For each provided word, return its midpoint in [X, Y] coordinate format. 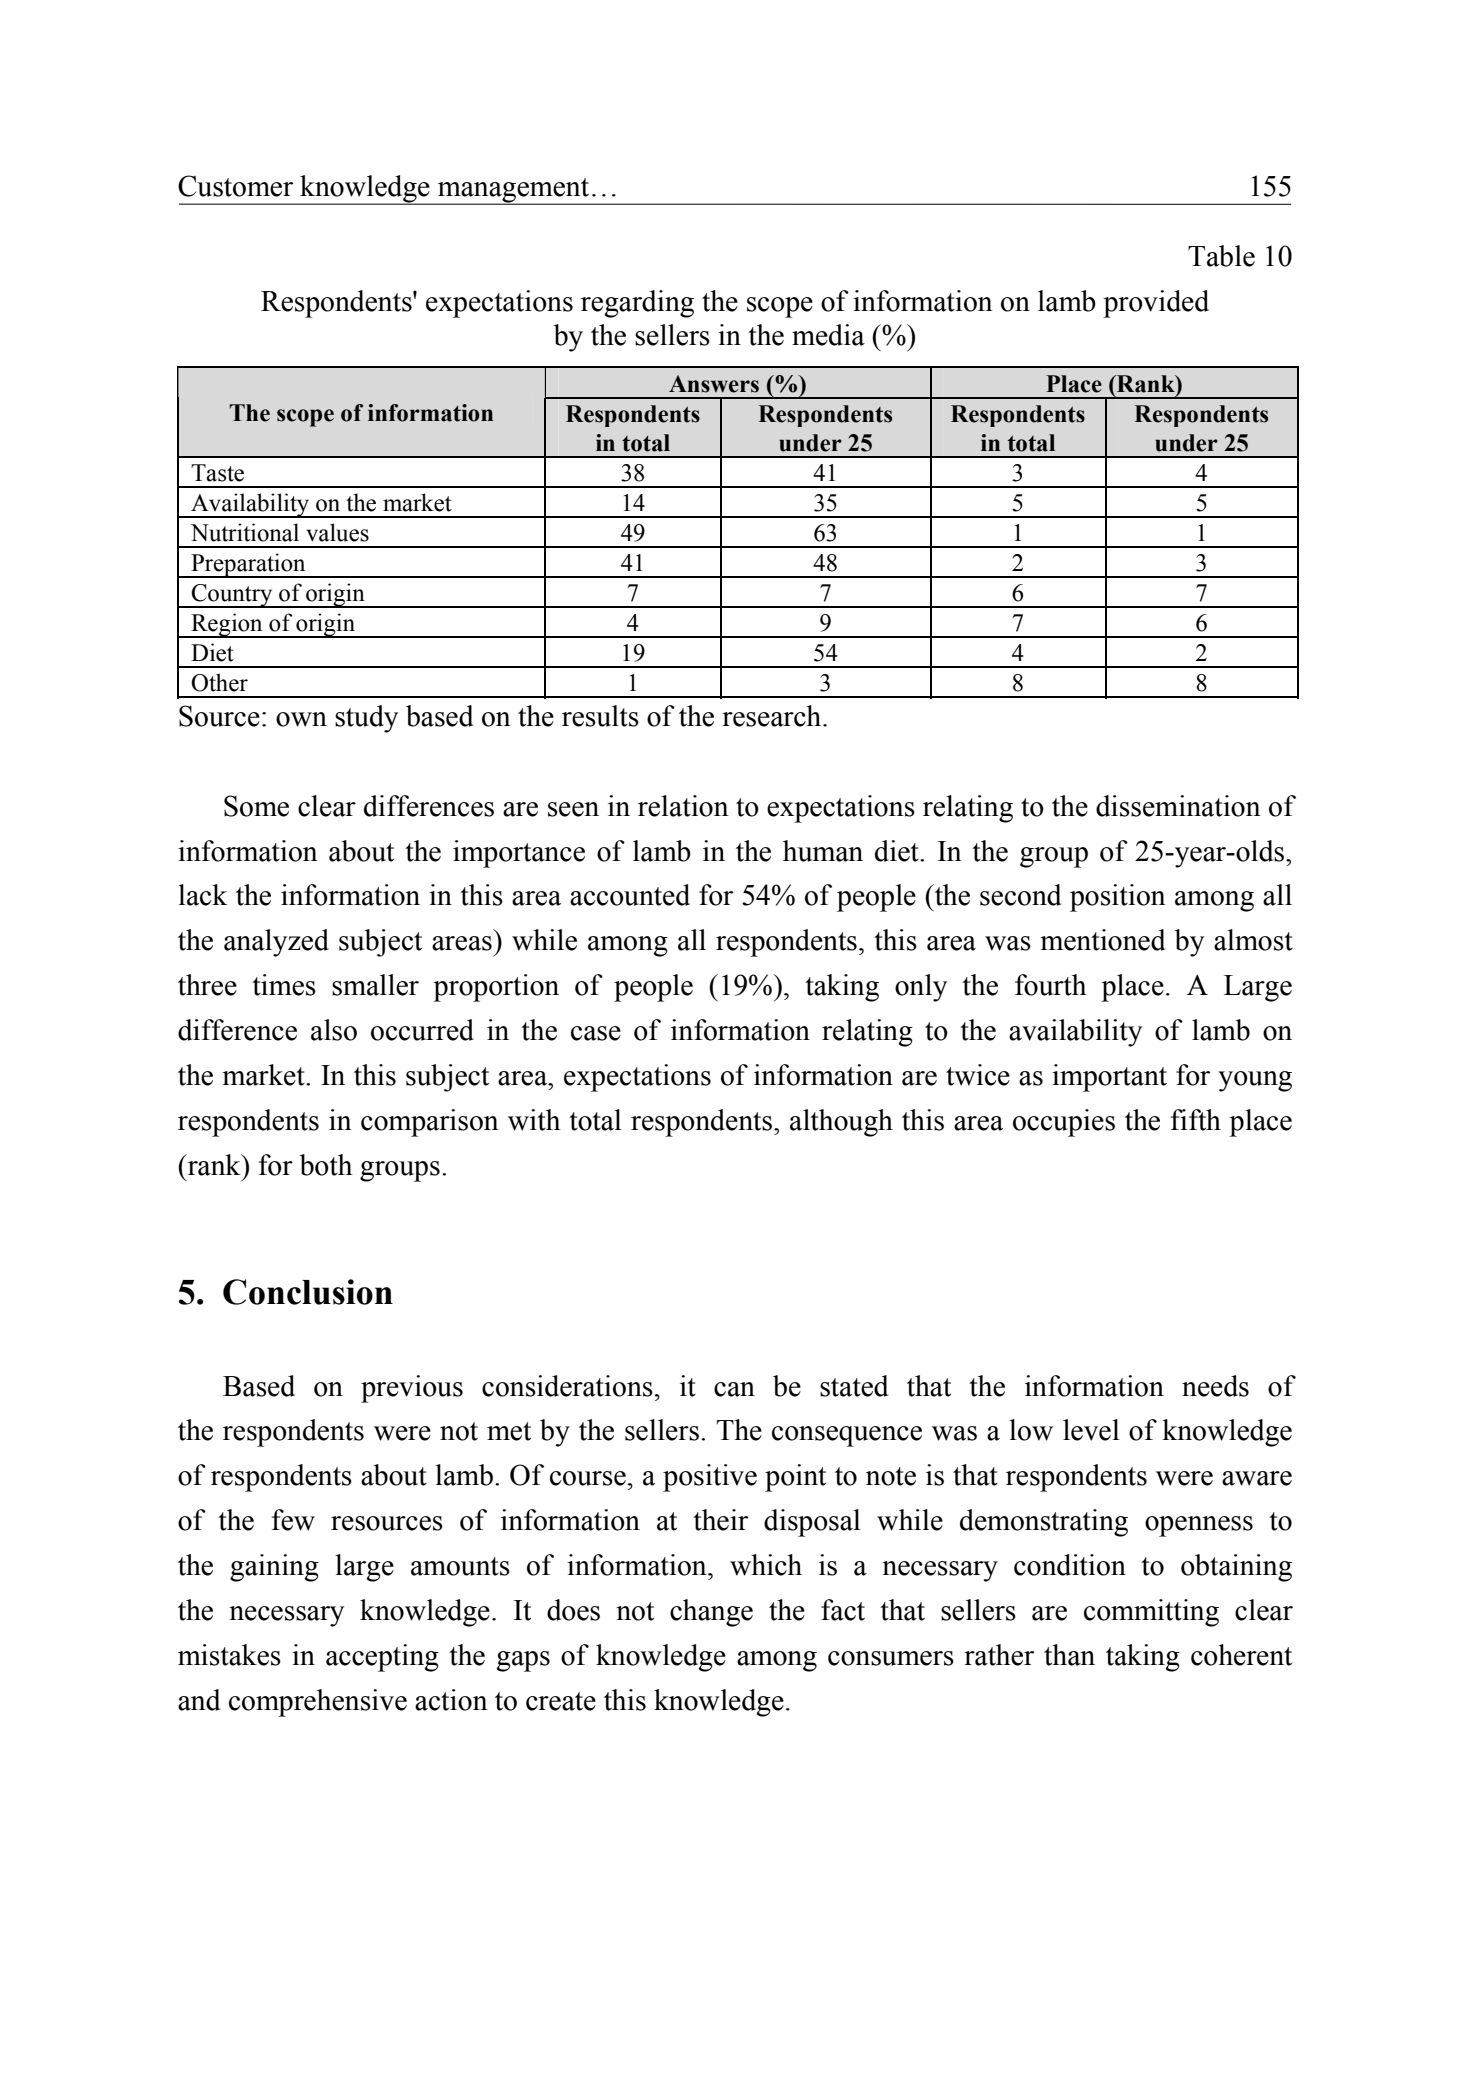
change [711, 1613]
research [773, 716]
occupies [1064, 1123]
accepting [382, 1658]
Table [1221, 256]
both [325, 1165]
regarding [637, 304]
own [301, 719]
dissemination [1178, 806]
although [841, 1123]
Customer [235, 186]
